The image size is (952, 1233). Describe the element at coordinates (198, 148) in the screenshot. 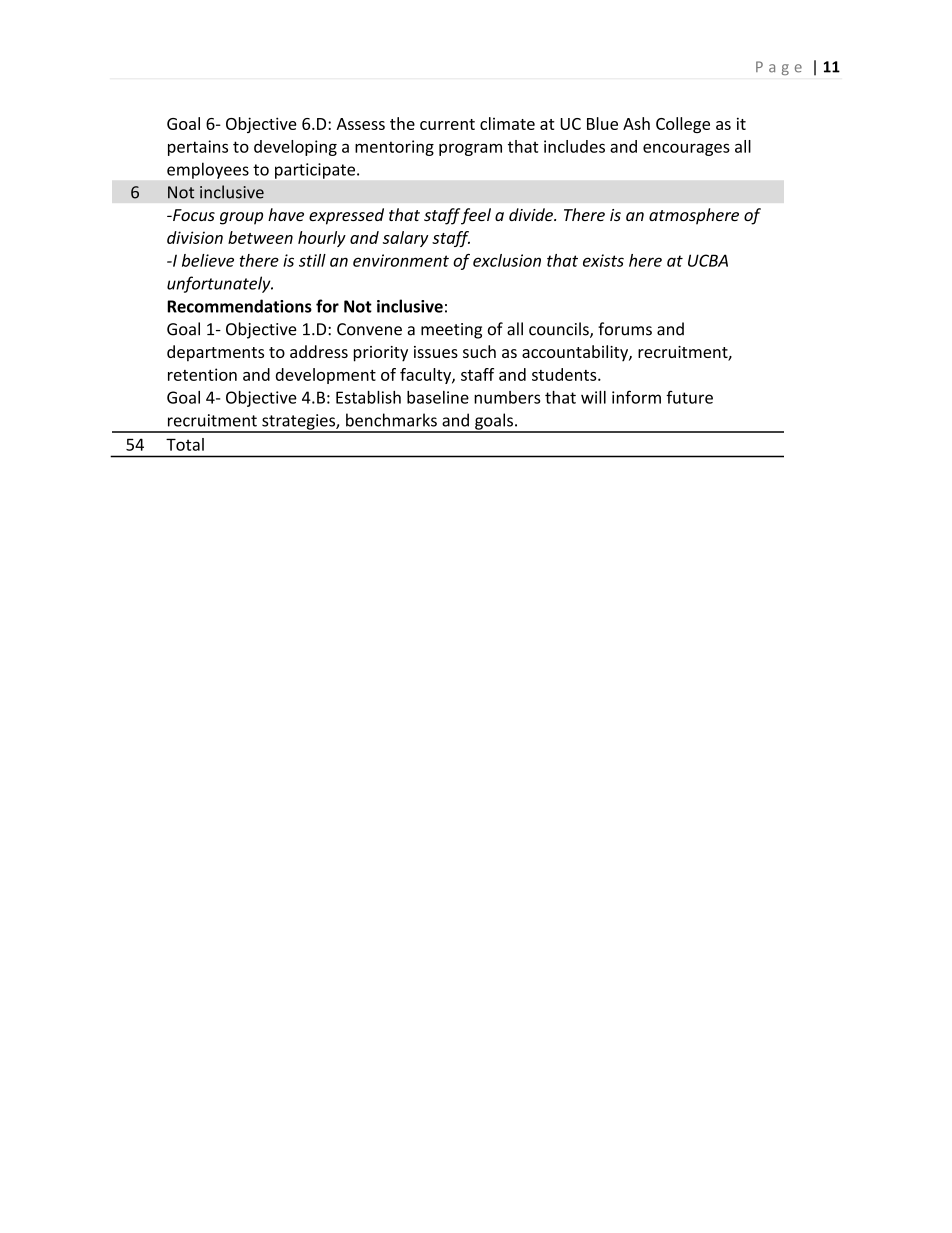

I see `pertains` at that location.
